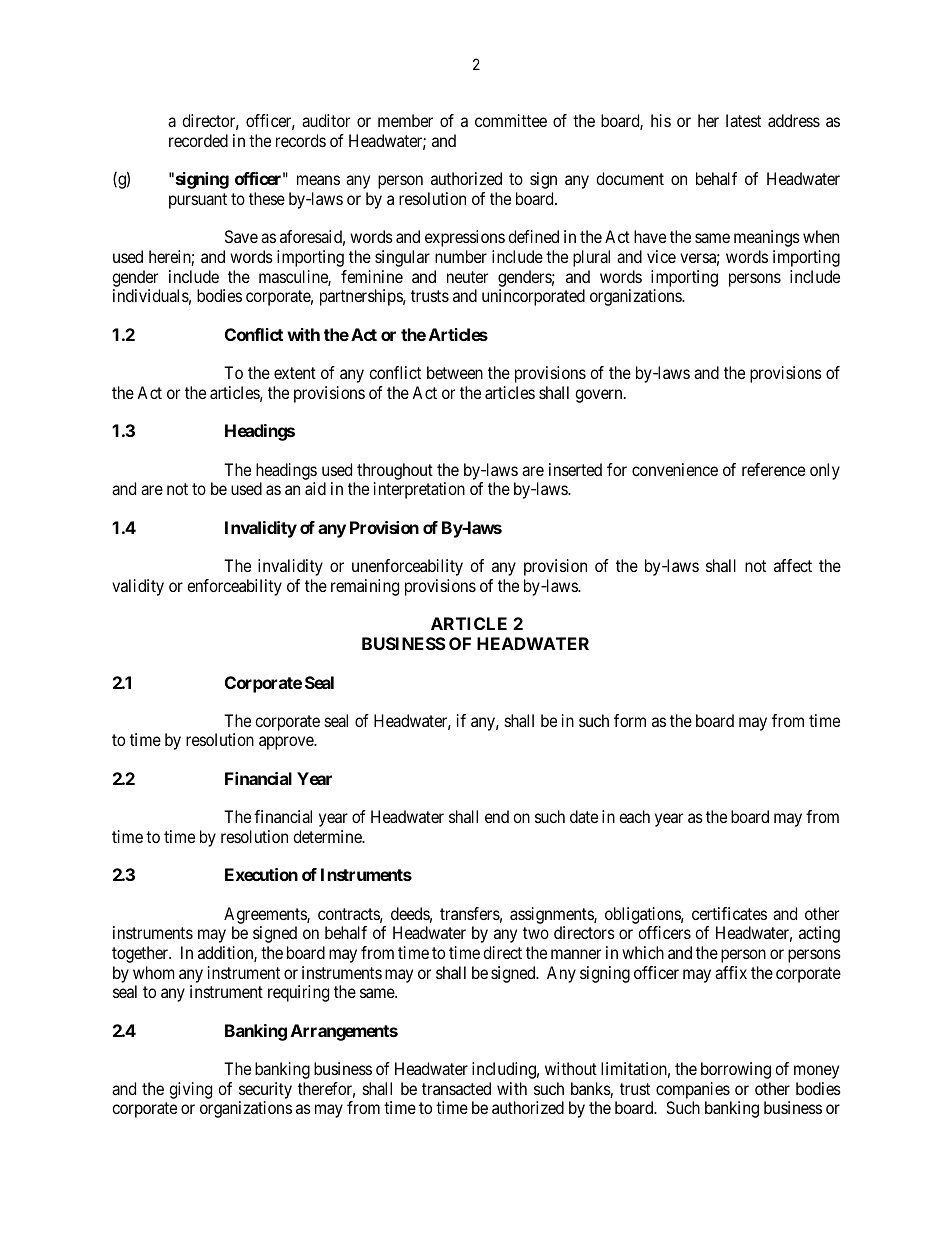 This screenshot has width=952, height=1233. What do you see at coordinates (584, 816) in the screenshot?
I see `date` at bounding box center [584, 816].
